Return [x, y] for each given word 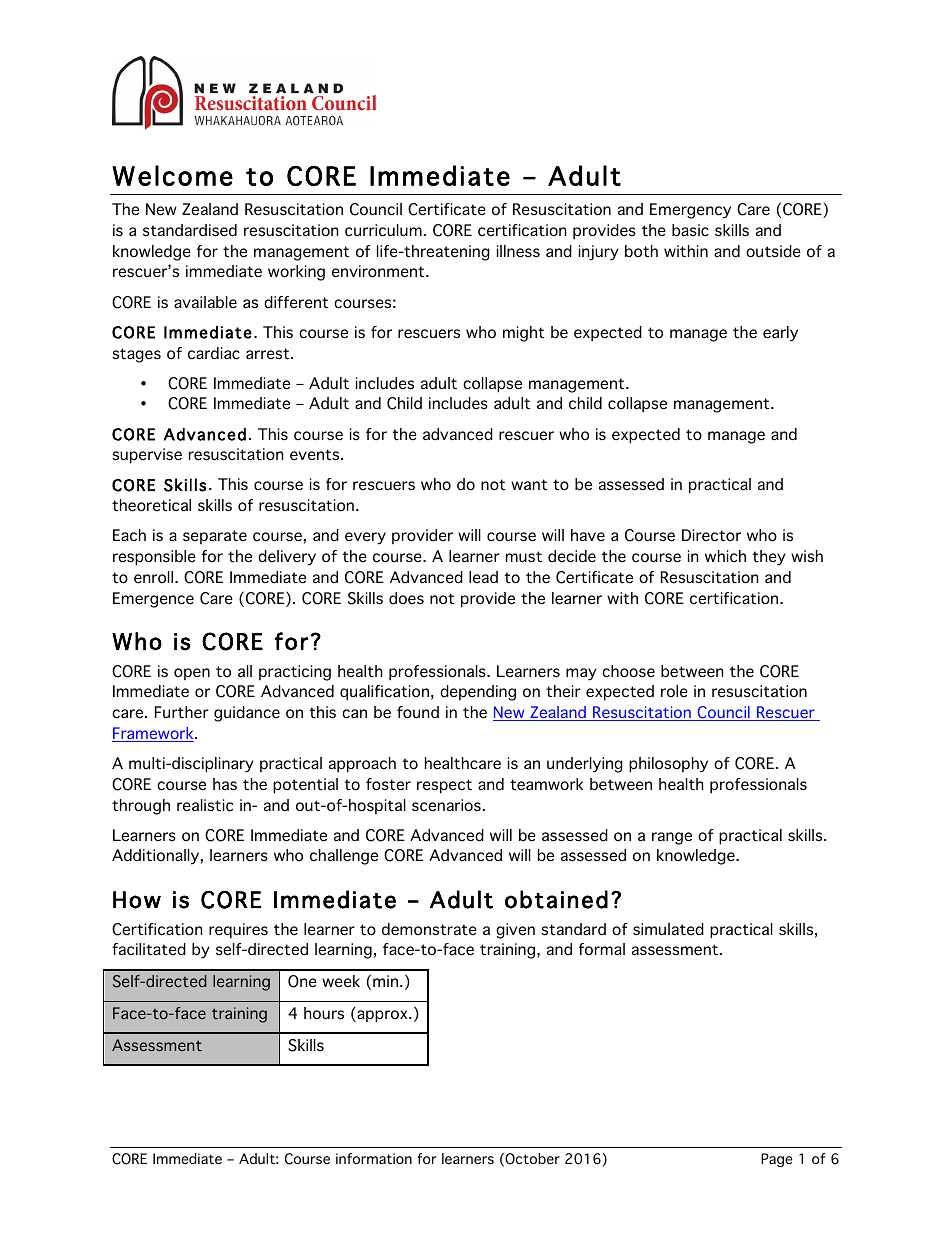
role [674, 691]
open [192, 674]
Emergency [690, 211]
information [374, 1159]
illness [518, 251]
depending [478, 693]
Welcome [172, 175]
